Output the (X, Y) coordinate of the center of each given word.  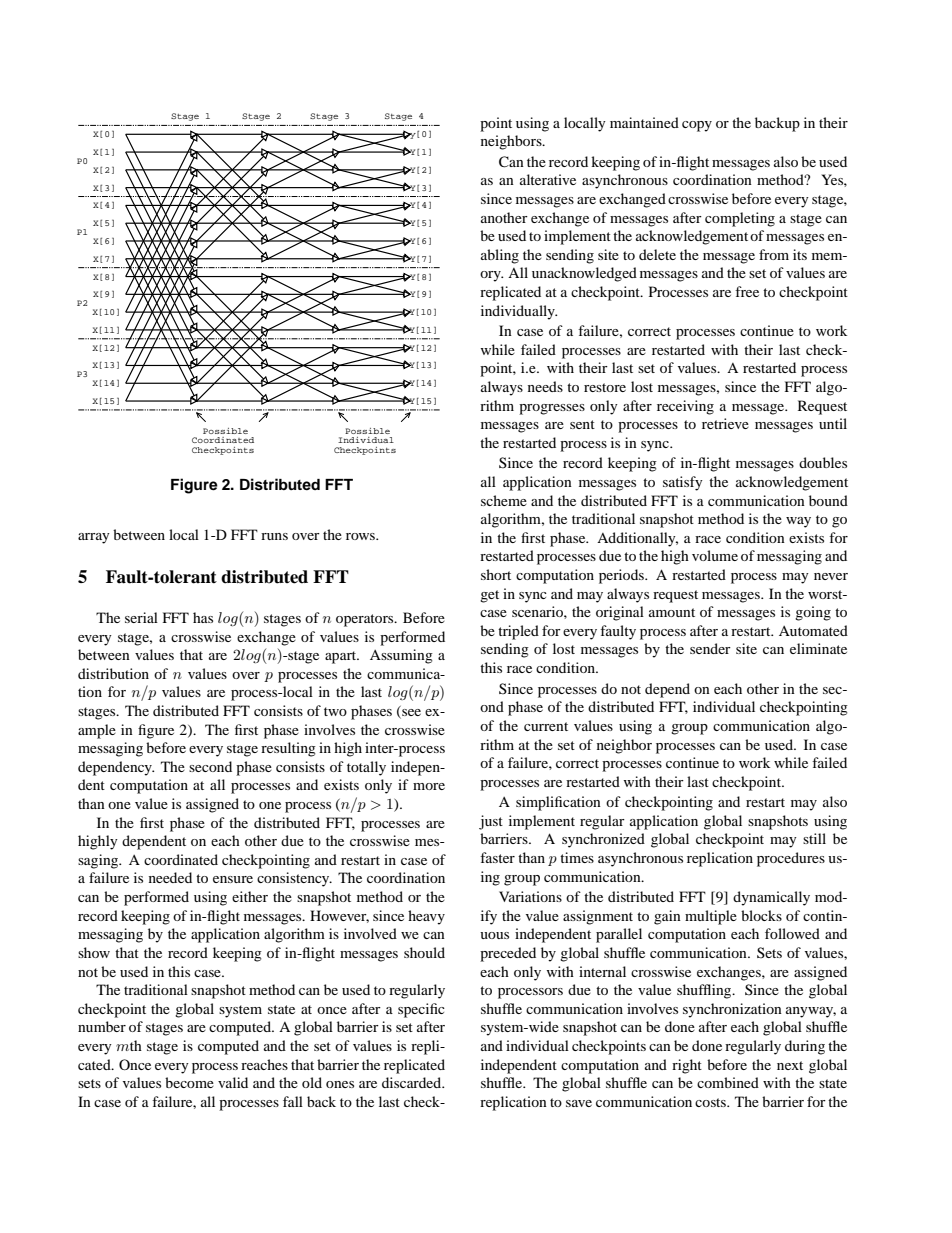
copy (697, 126)
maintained (644, 122)
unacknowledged (584, 274)
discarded (413, 1082)
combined (728, 1082)
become (189, 1082)
